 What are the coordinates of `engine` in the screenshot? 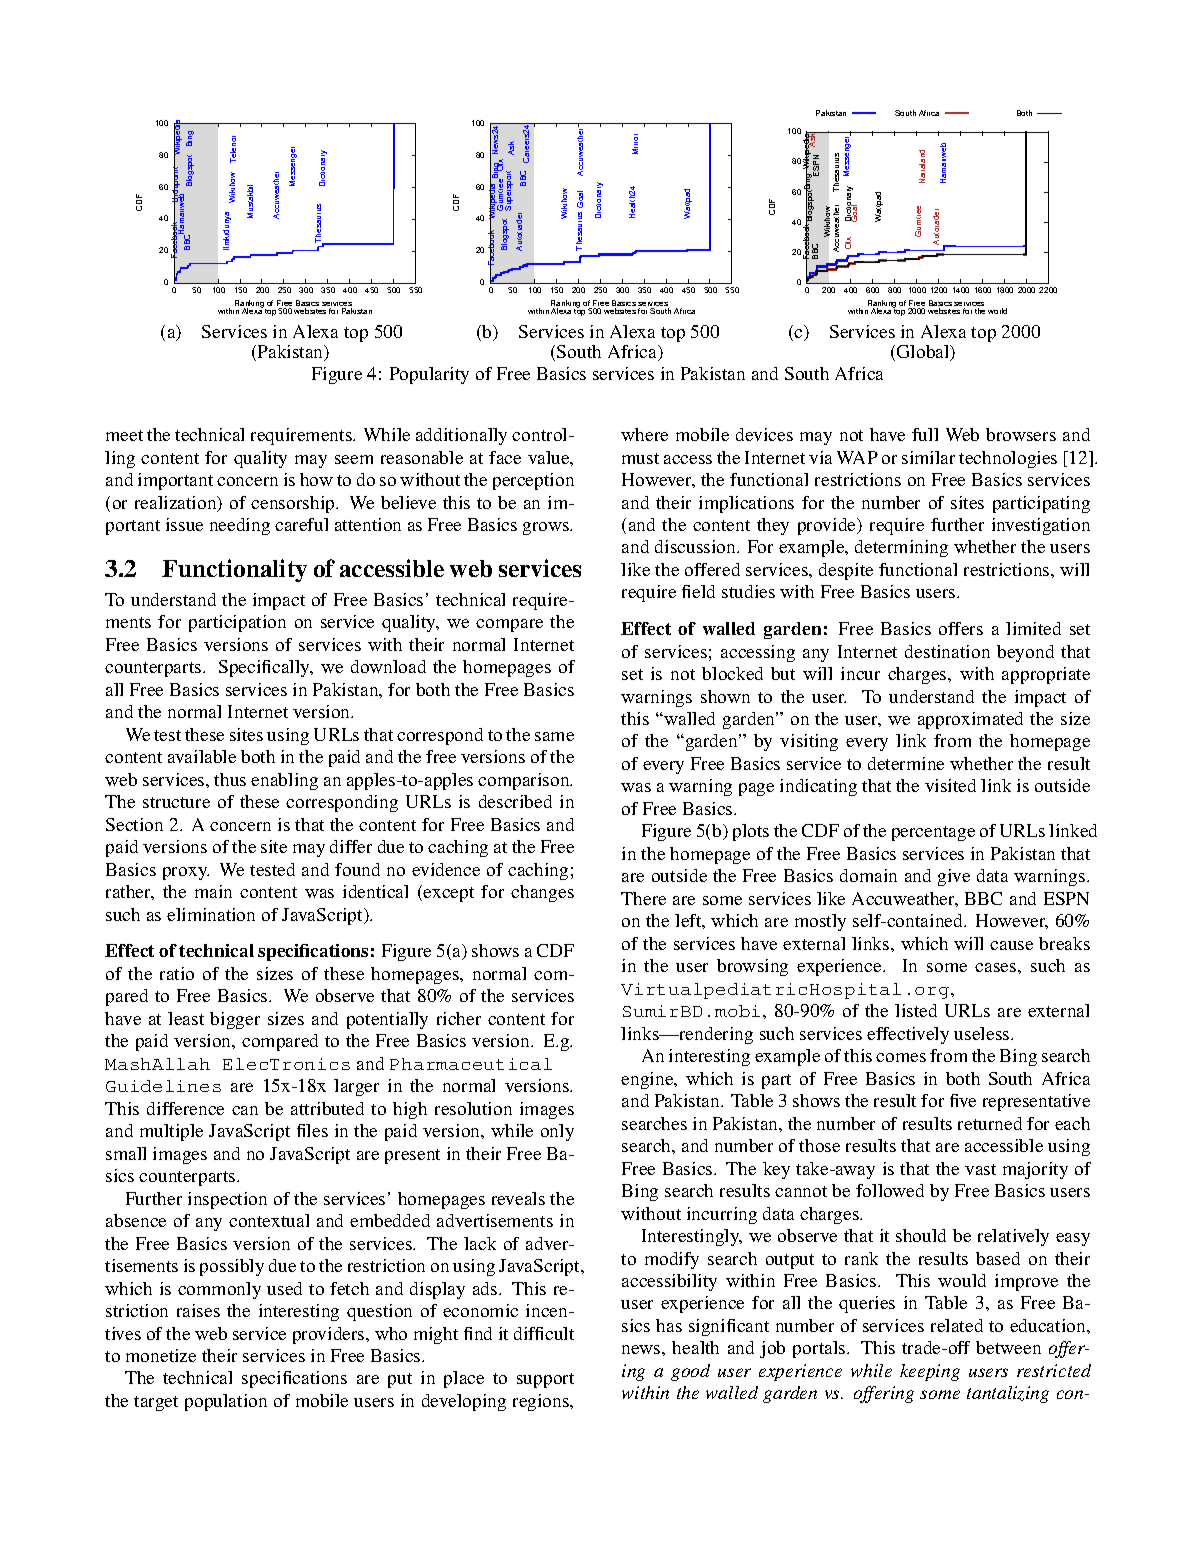 It's located at (648, 1080).
